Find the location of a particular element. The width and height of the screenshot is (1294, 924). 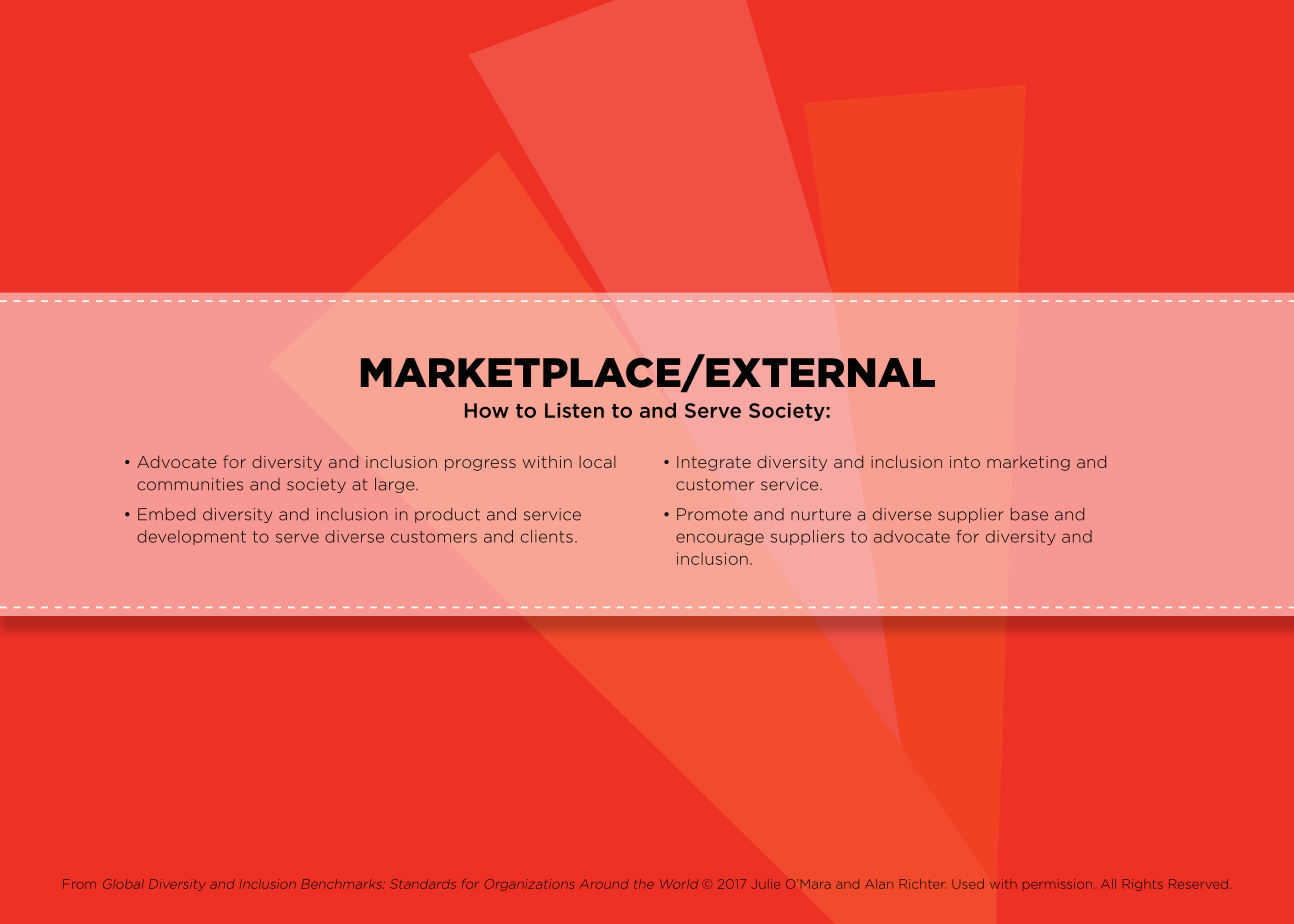

Richter is located at coordinates (923, 884).
